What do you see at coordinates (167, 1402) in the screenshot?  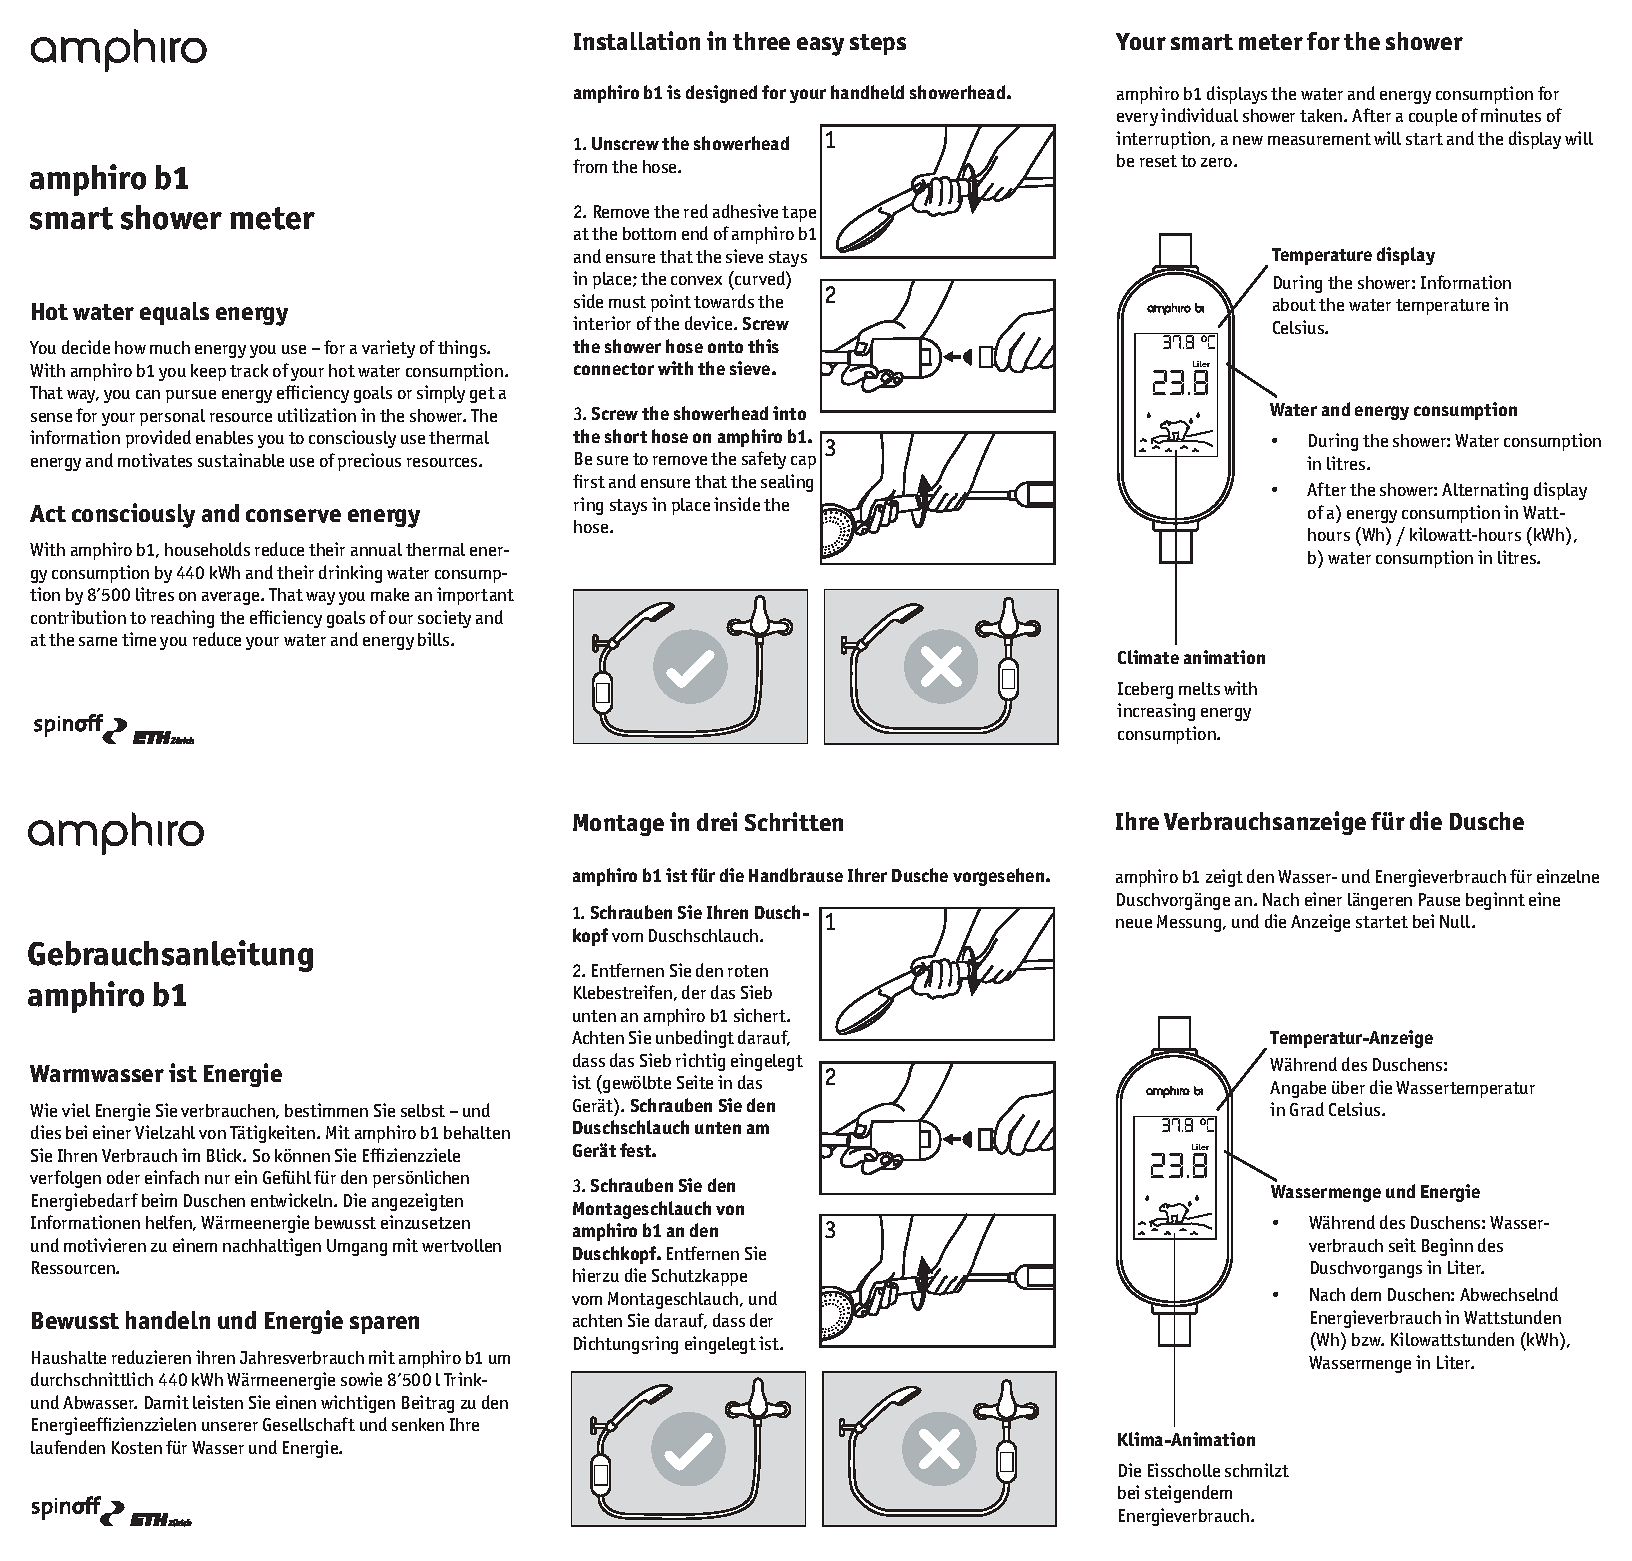 I see `Damit` at bounding box center [167, 1402].
